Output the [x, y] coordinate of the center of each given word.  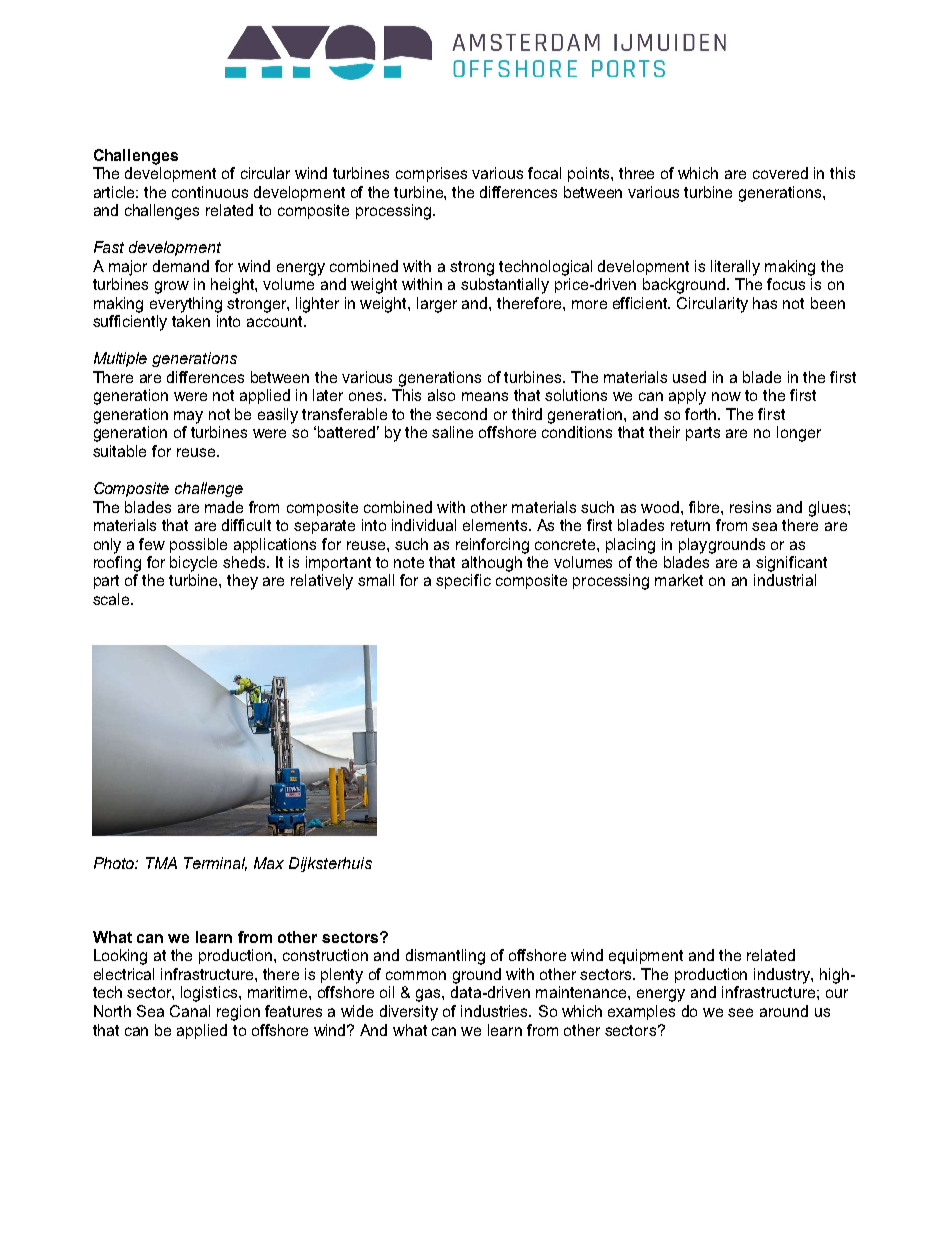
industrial [785, 580]
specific [463, 581]
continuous [210, 192]
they [242, 582]
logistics [210, 994]
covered [780, 173]
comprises [431, 174]
